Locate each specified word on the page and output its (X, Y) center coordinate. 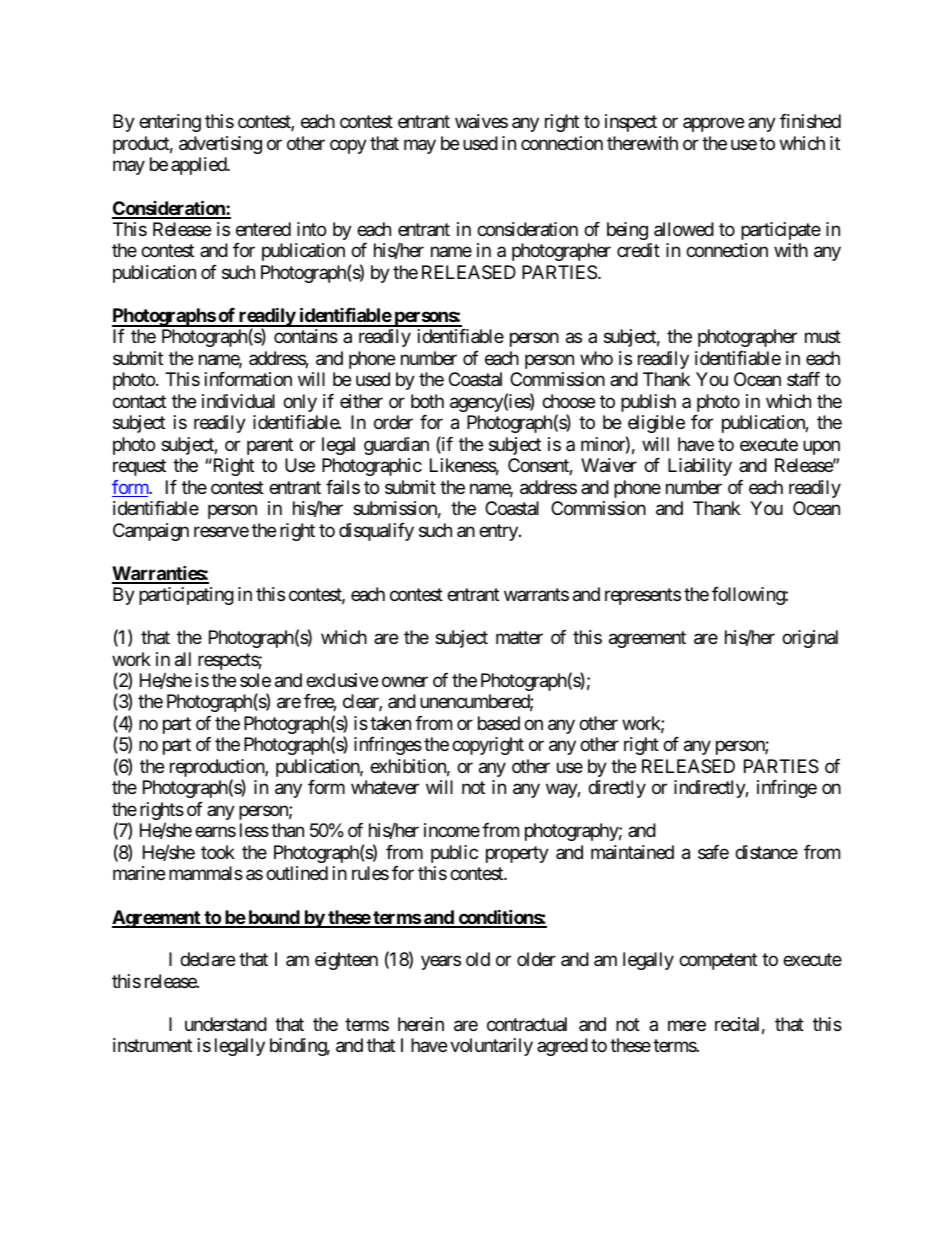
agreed (562, 1047)
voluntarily (491, 1047)
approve (713, 125)
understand (226, 1024)
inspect (631, 123)
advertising (220, 145)
